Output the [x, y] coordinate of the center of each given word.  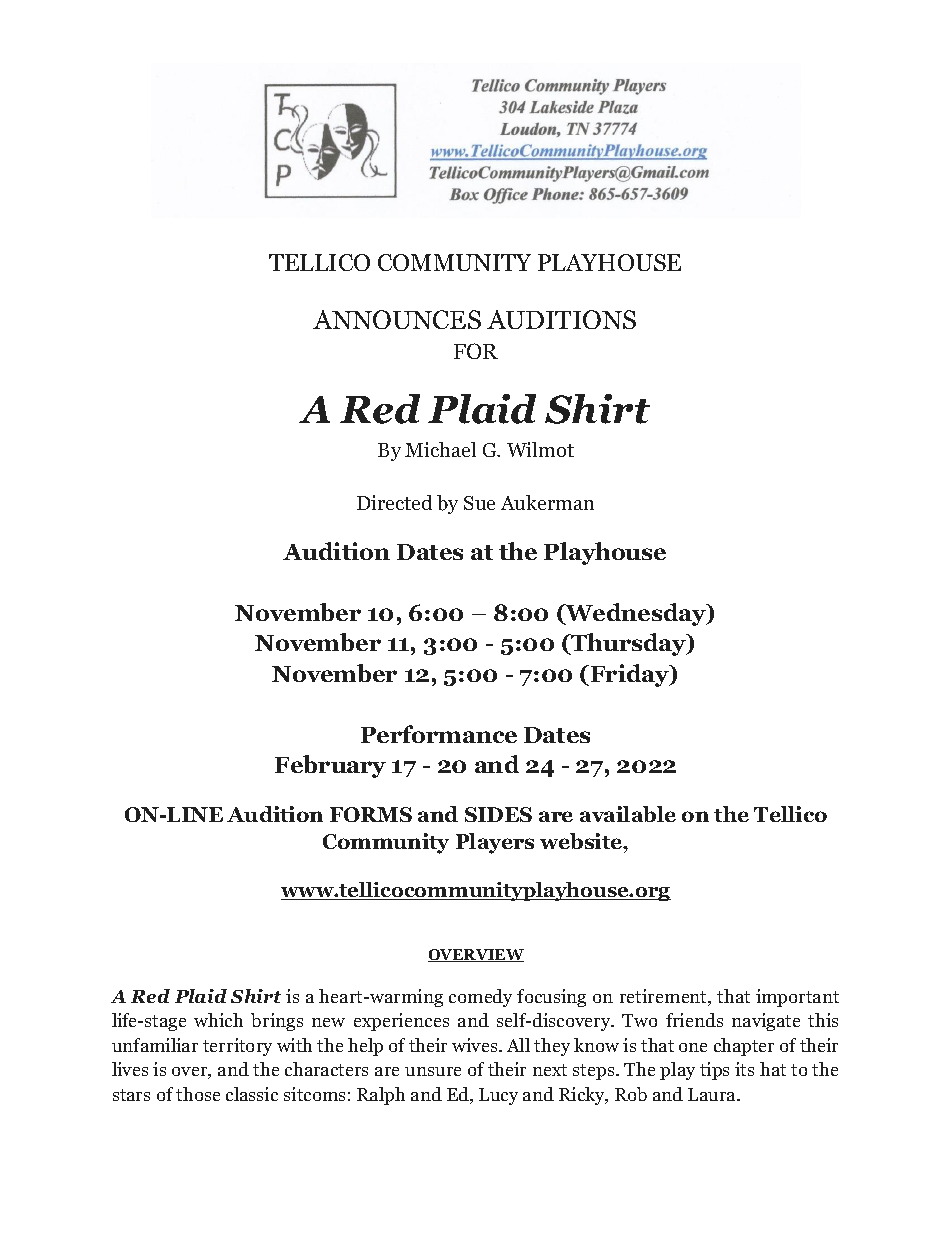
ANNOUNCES [397, 319]
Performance [439, 734]
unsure [433, 1071]
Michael [440, 449]
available [628, 814]
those [198, 1094]
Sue [479, 503]
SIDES [498, 814]
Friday [631, 675]
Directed [394, 502]
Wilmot [540, 449]
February [330, 766]
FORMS [371, 814]
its [744, 1069]
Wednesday [636, 614]
